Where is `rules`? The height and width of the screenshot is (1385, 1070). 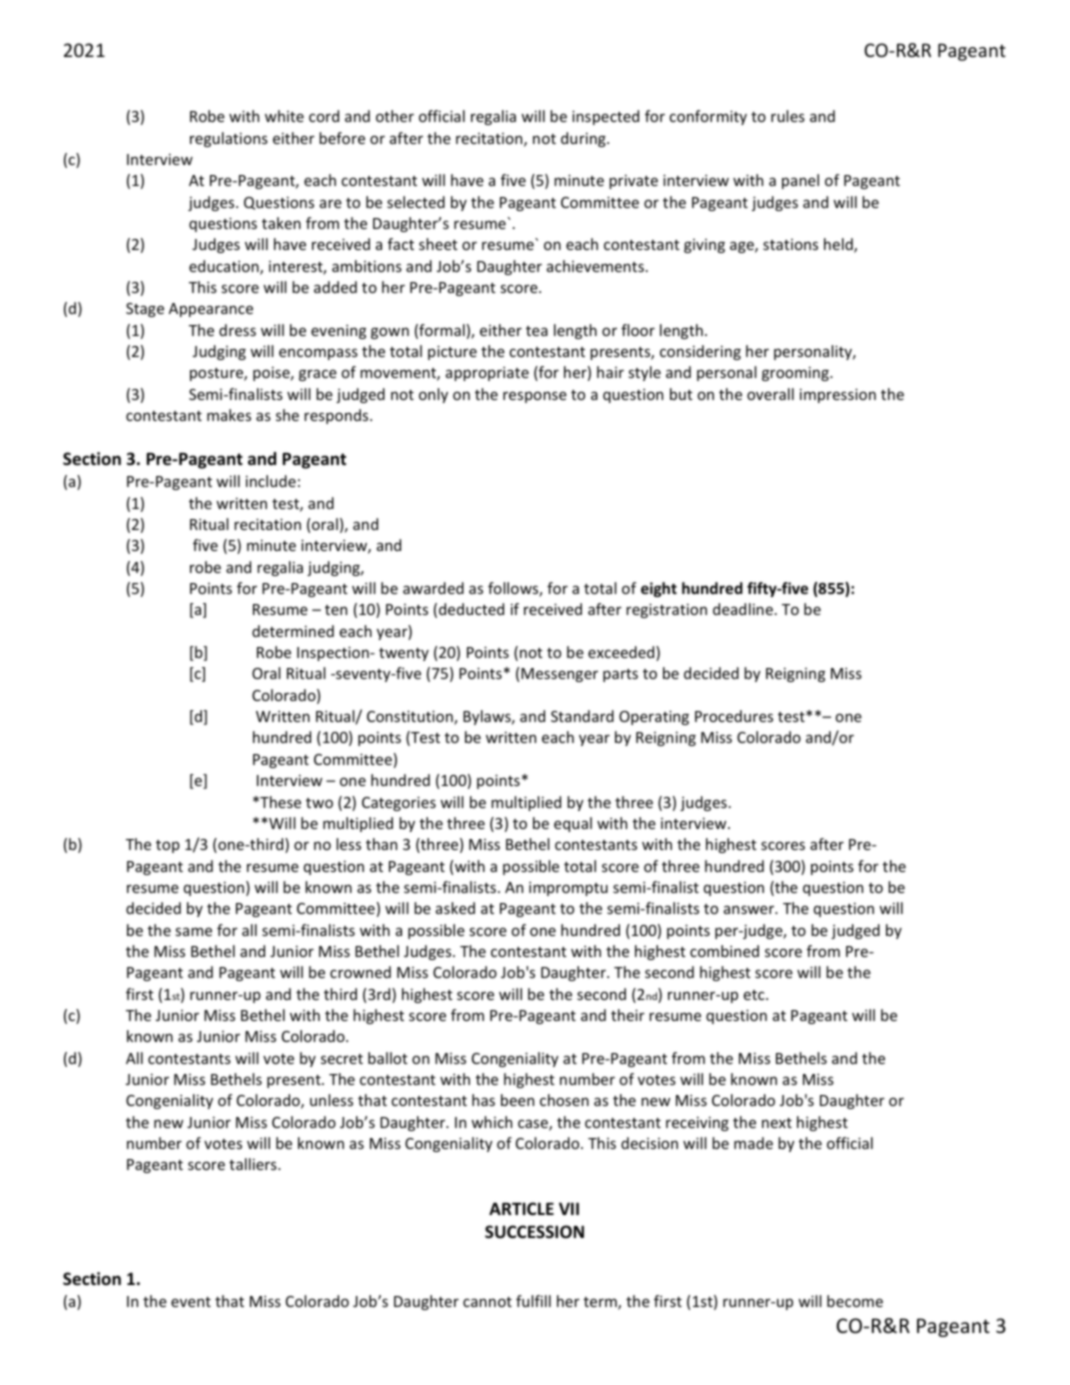 rules is located at coordinates (788, 116).
